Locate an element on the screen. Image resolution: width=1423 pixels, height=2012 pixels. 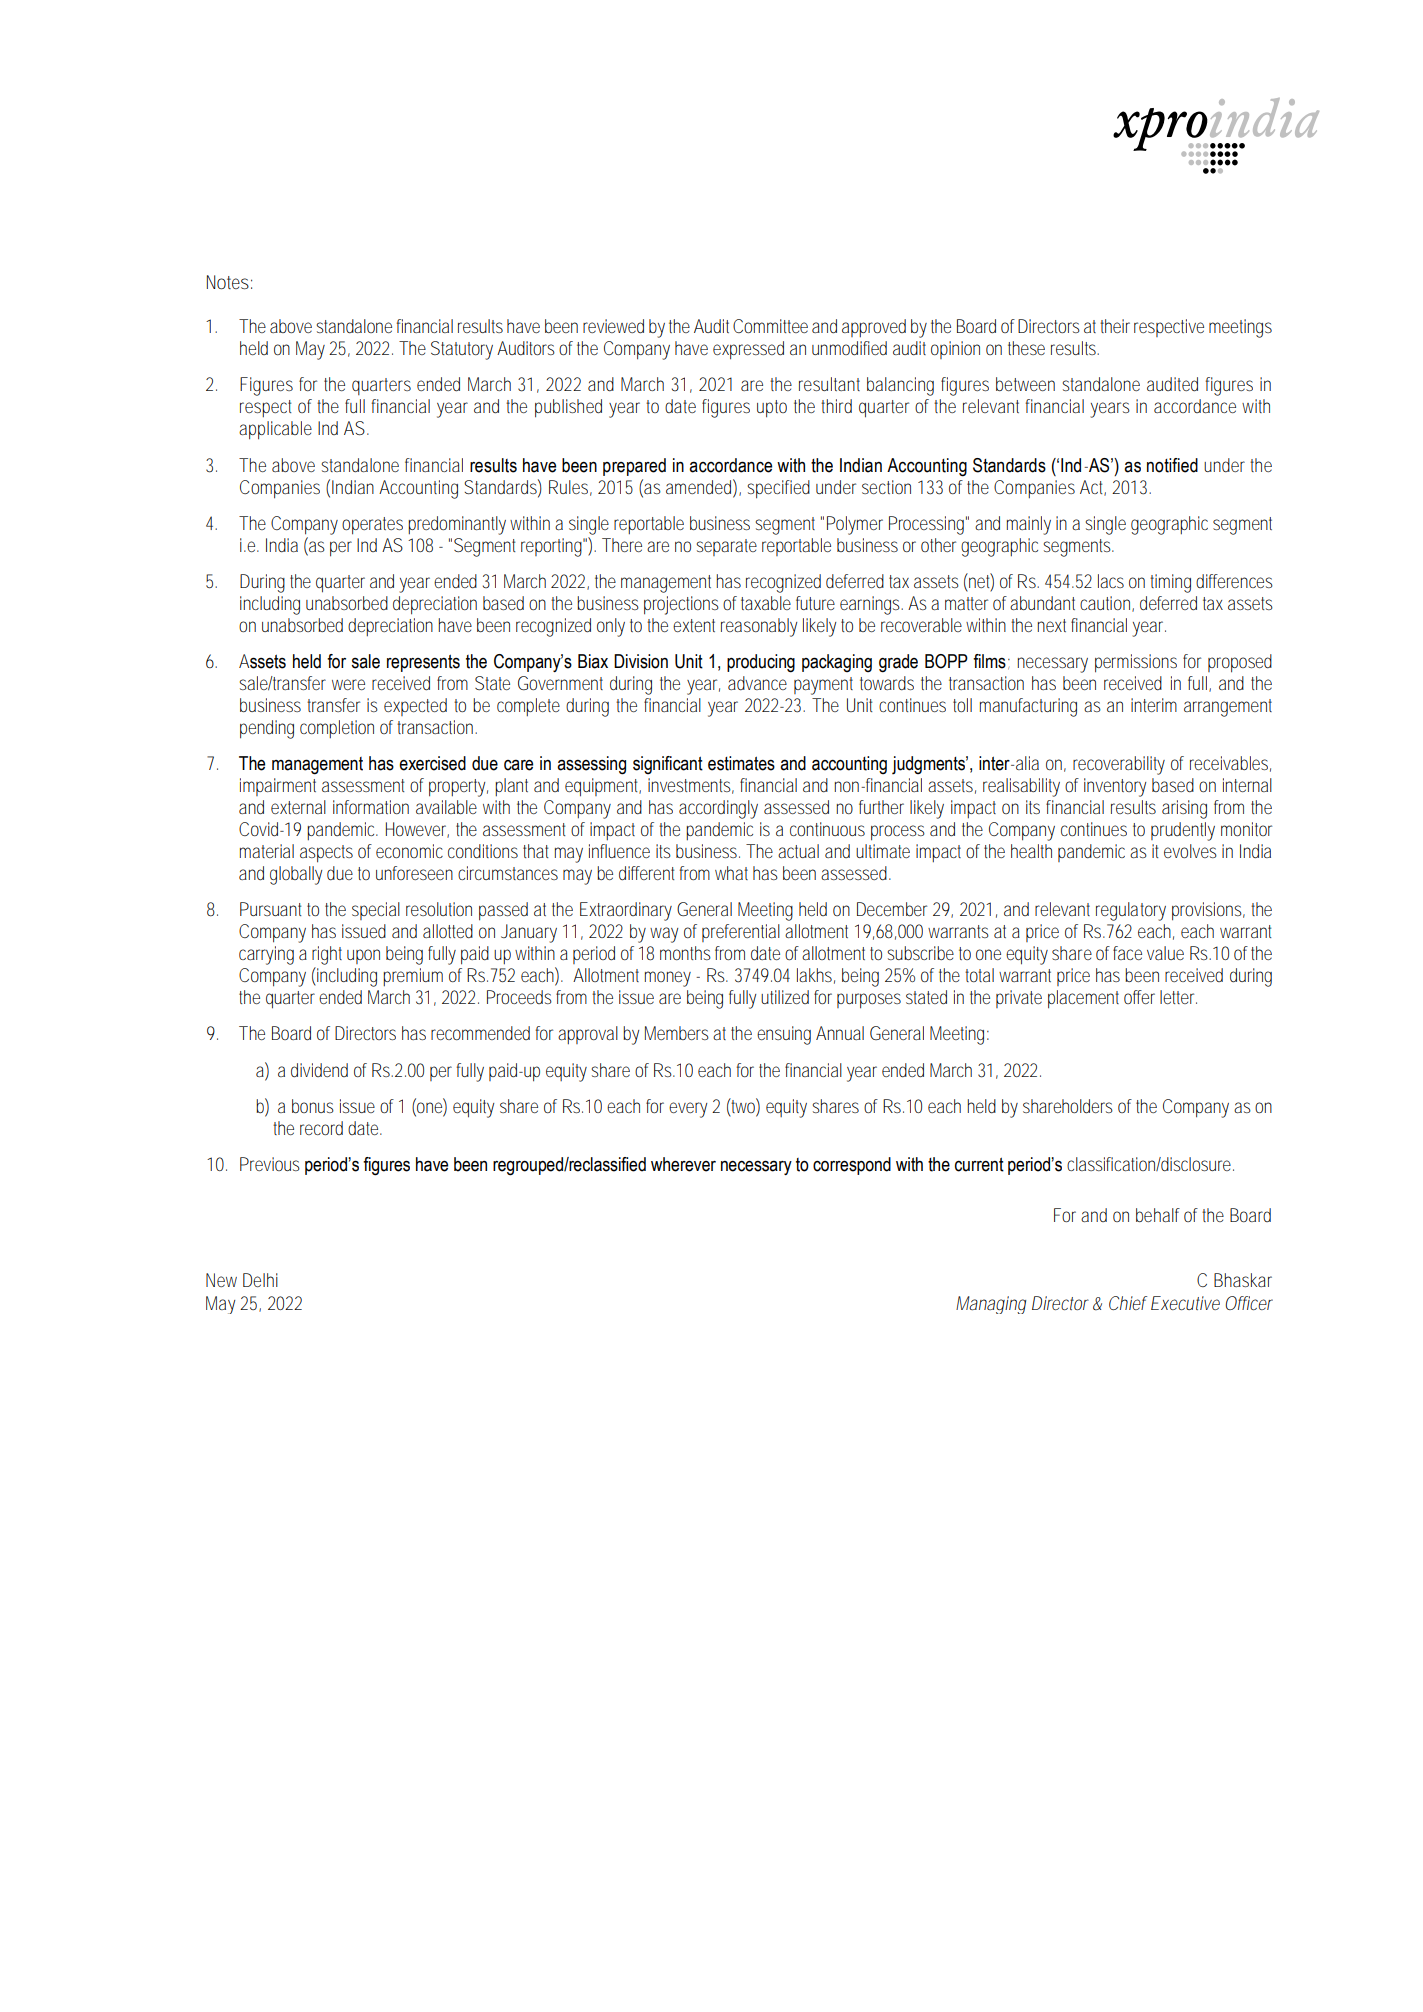
Chief is located at coordinates (1128, 1303).
